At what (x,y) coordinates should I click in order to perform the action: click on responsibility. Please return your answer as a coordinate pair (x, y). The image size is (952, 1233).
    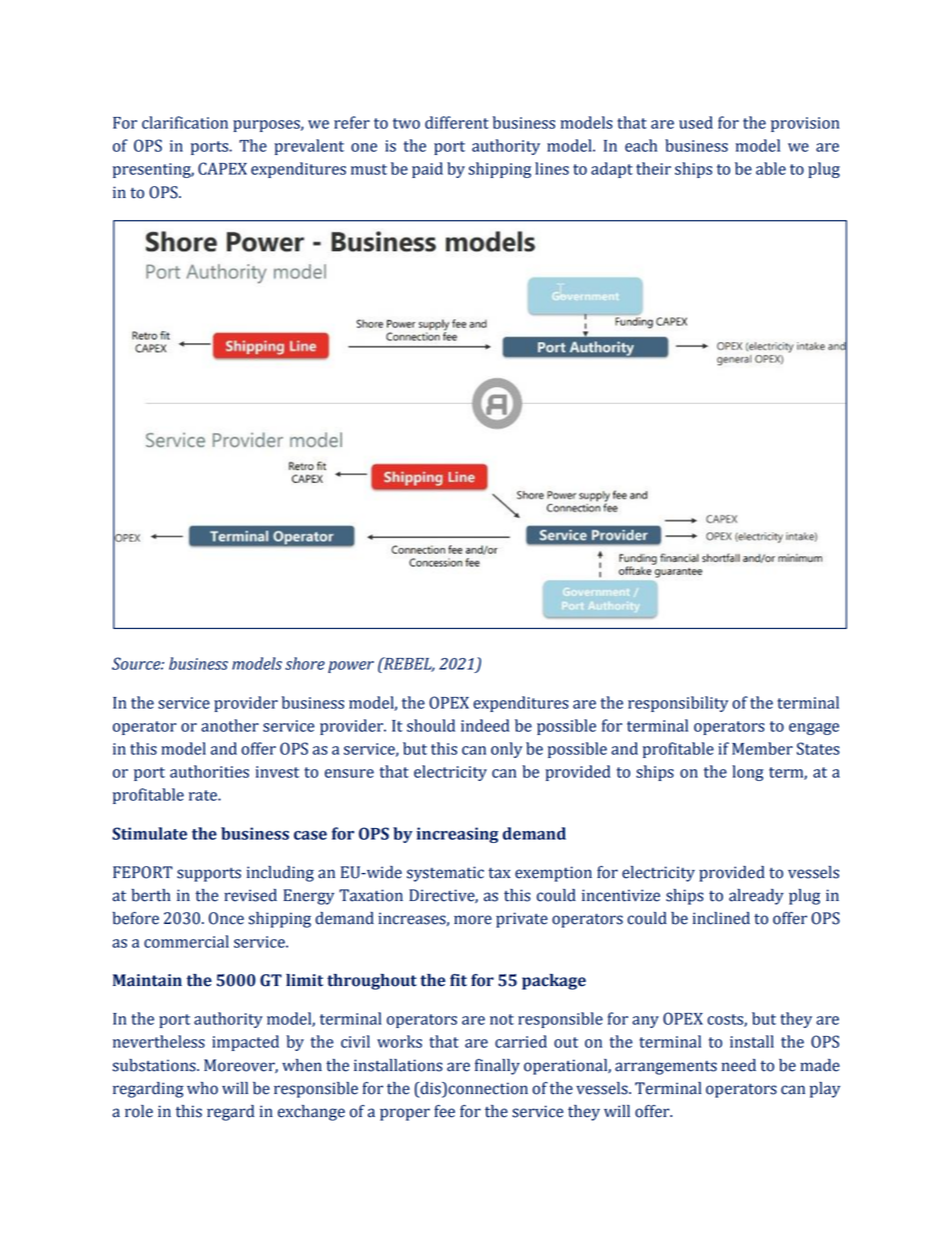
    Looking at the image, I should click on (678, 704).
